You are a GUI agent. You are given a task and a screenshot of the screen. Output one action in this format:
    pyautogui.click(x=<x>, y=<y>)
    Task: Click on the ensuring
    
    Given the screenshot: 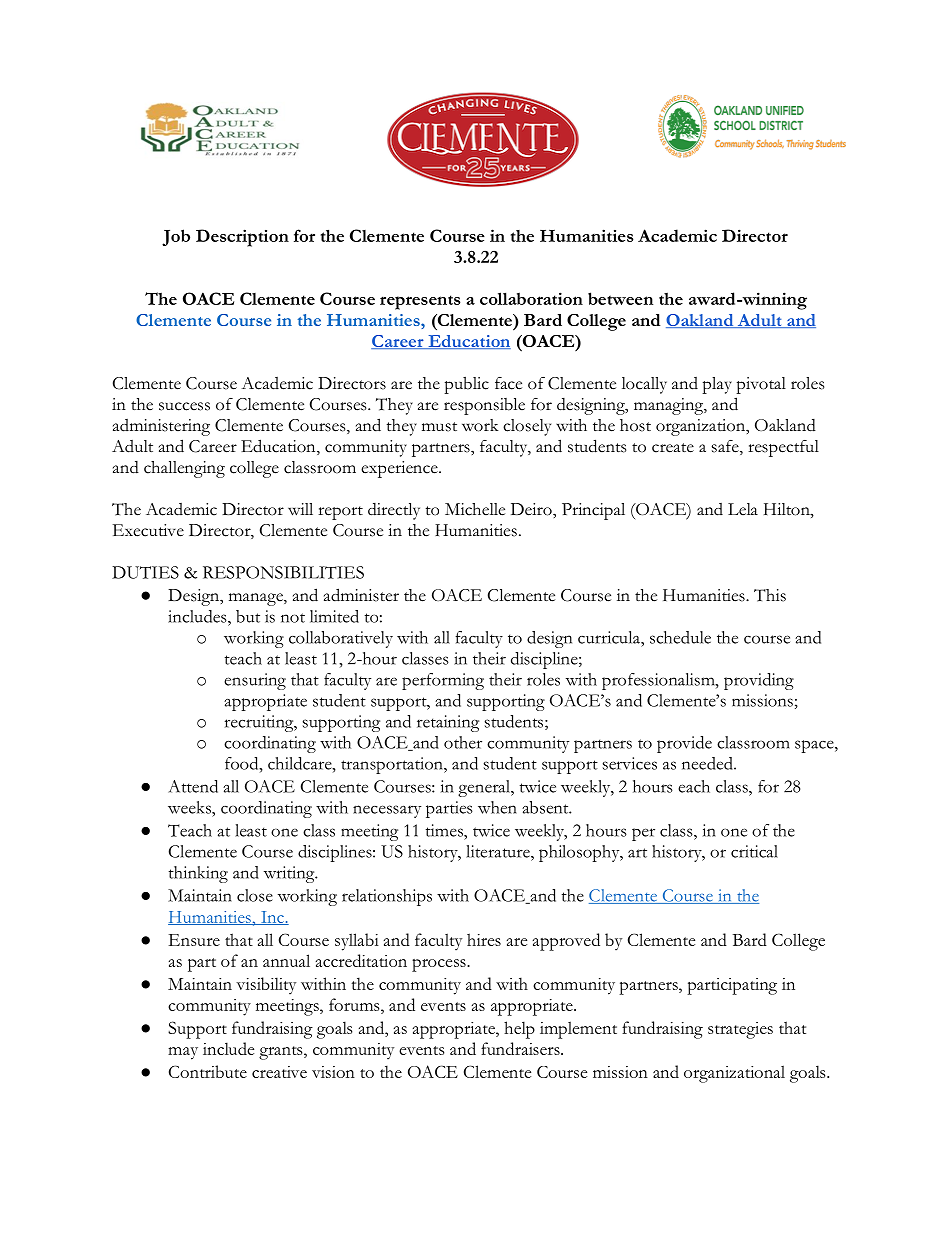 What is the action you would take?
    pyautogui.click(x=255, y=681)
